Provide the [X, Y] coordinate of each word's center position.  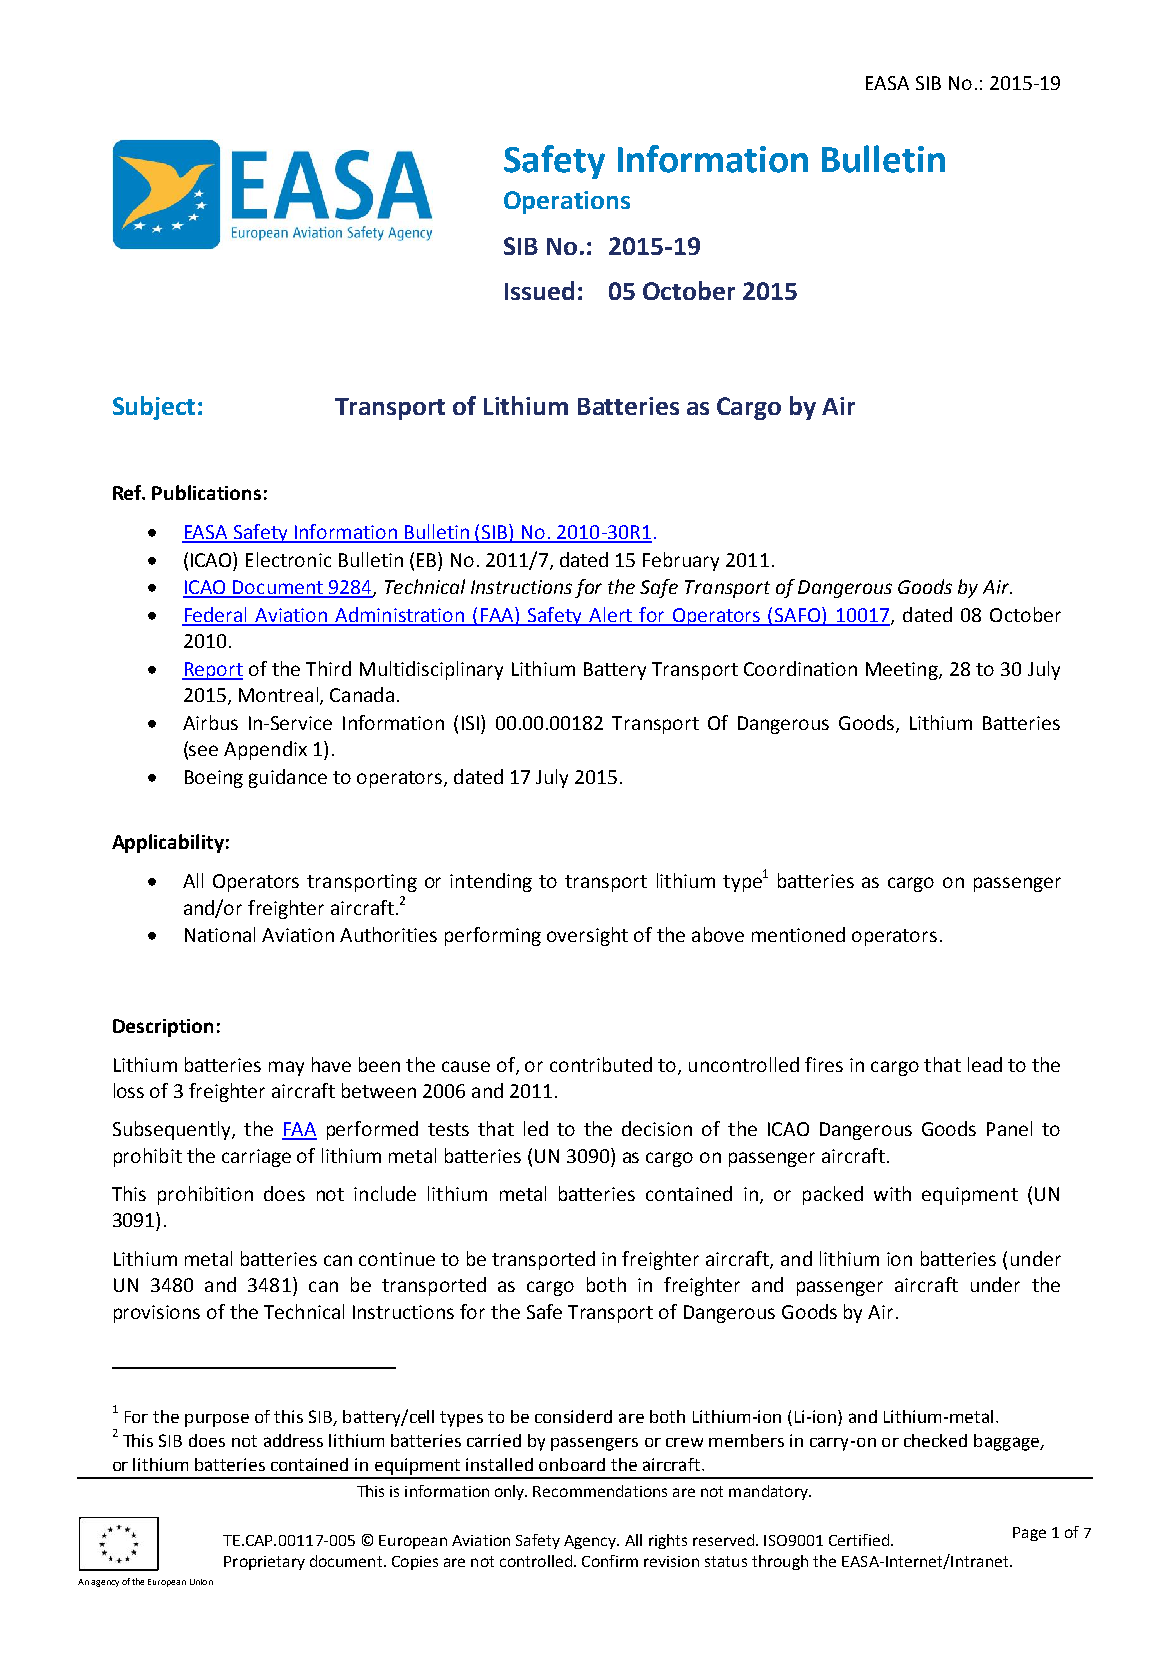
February [681, 561]
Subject [154, 408]
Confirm [610, 1561]
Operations [567, 202]
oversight [587, 936]
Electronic [288, 559]
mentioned [798, 934]
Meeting [903, 671]
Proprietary [264, 1563]
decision [657, 1128]
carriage [256, 1158]
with [892, 1193]
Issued [539, 290]
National [220, 934]
